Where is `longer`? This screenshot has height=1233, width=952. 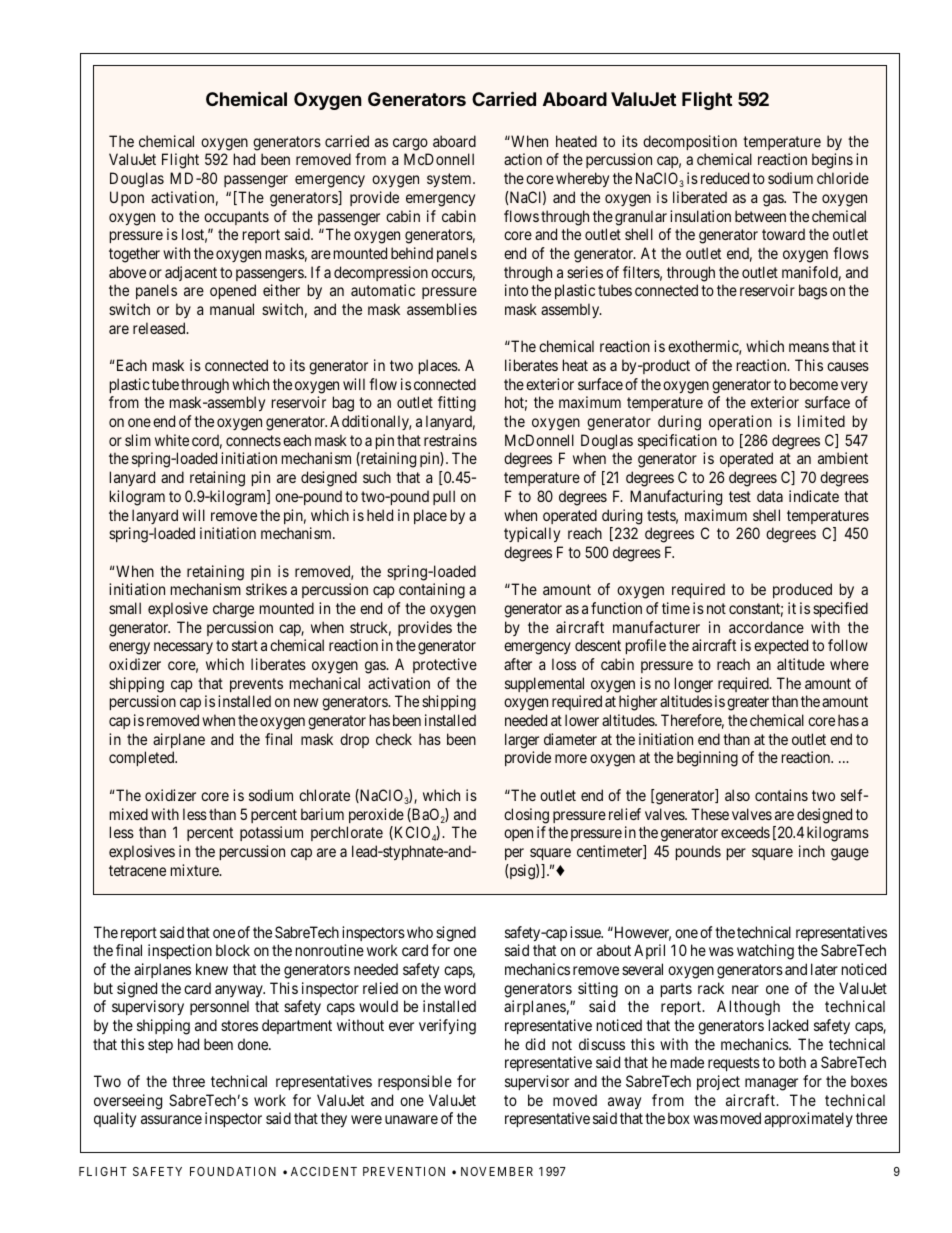
longer is located at coordinates (694, 685).
